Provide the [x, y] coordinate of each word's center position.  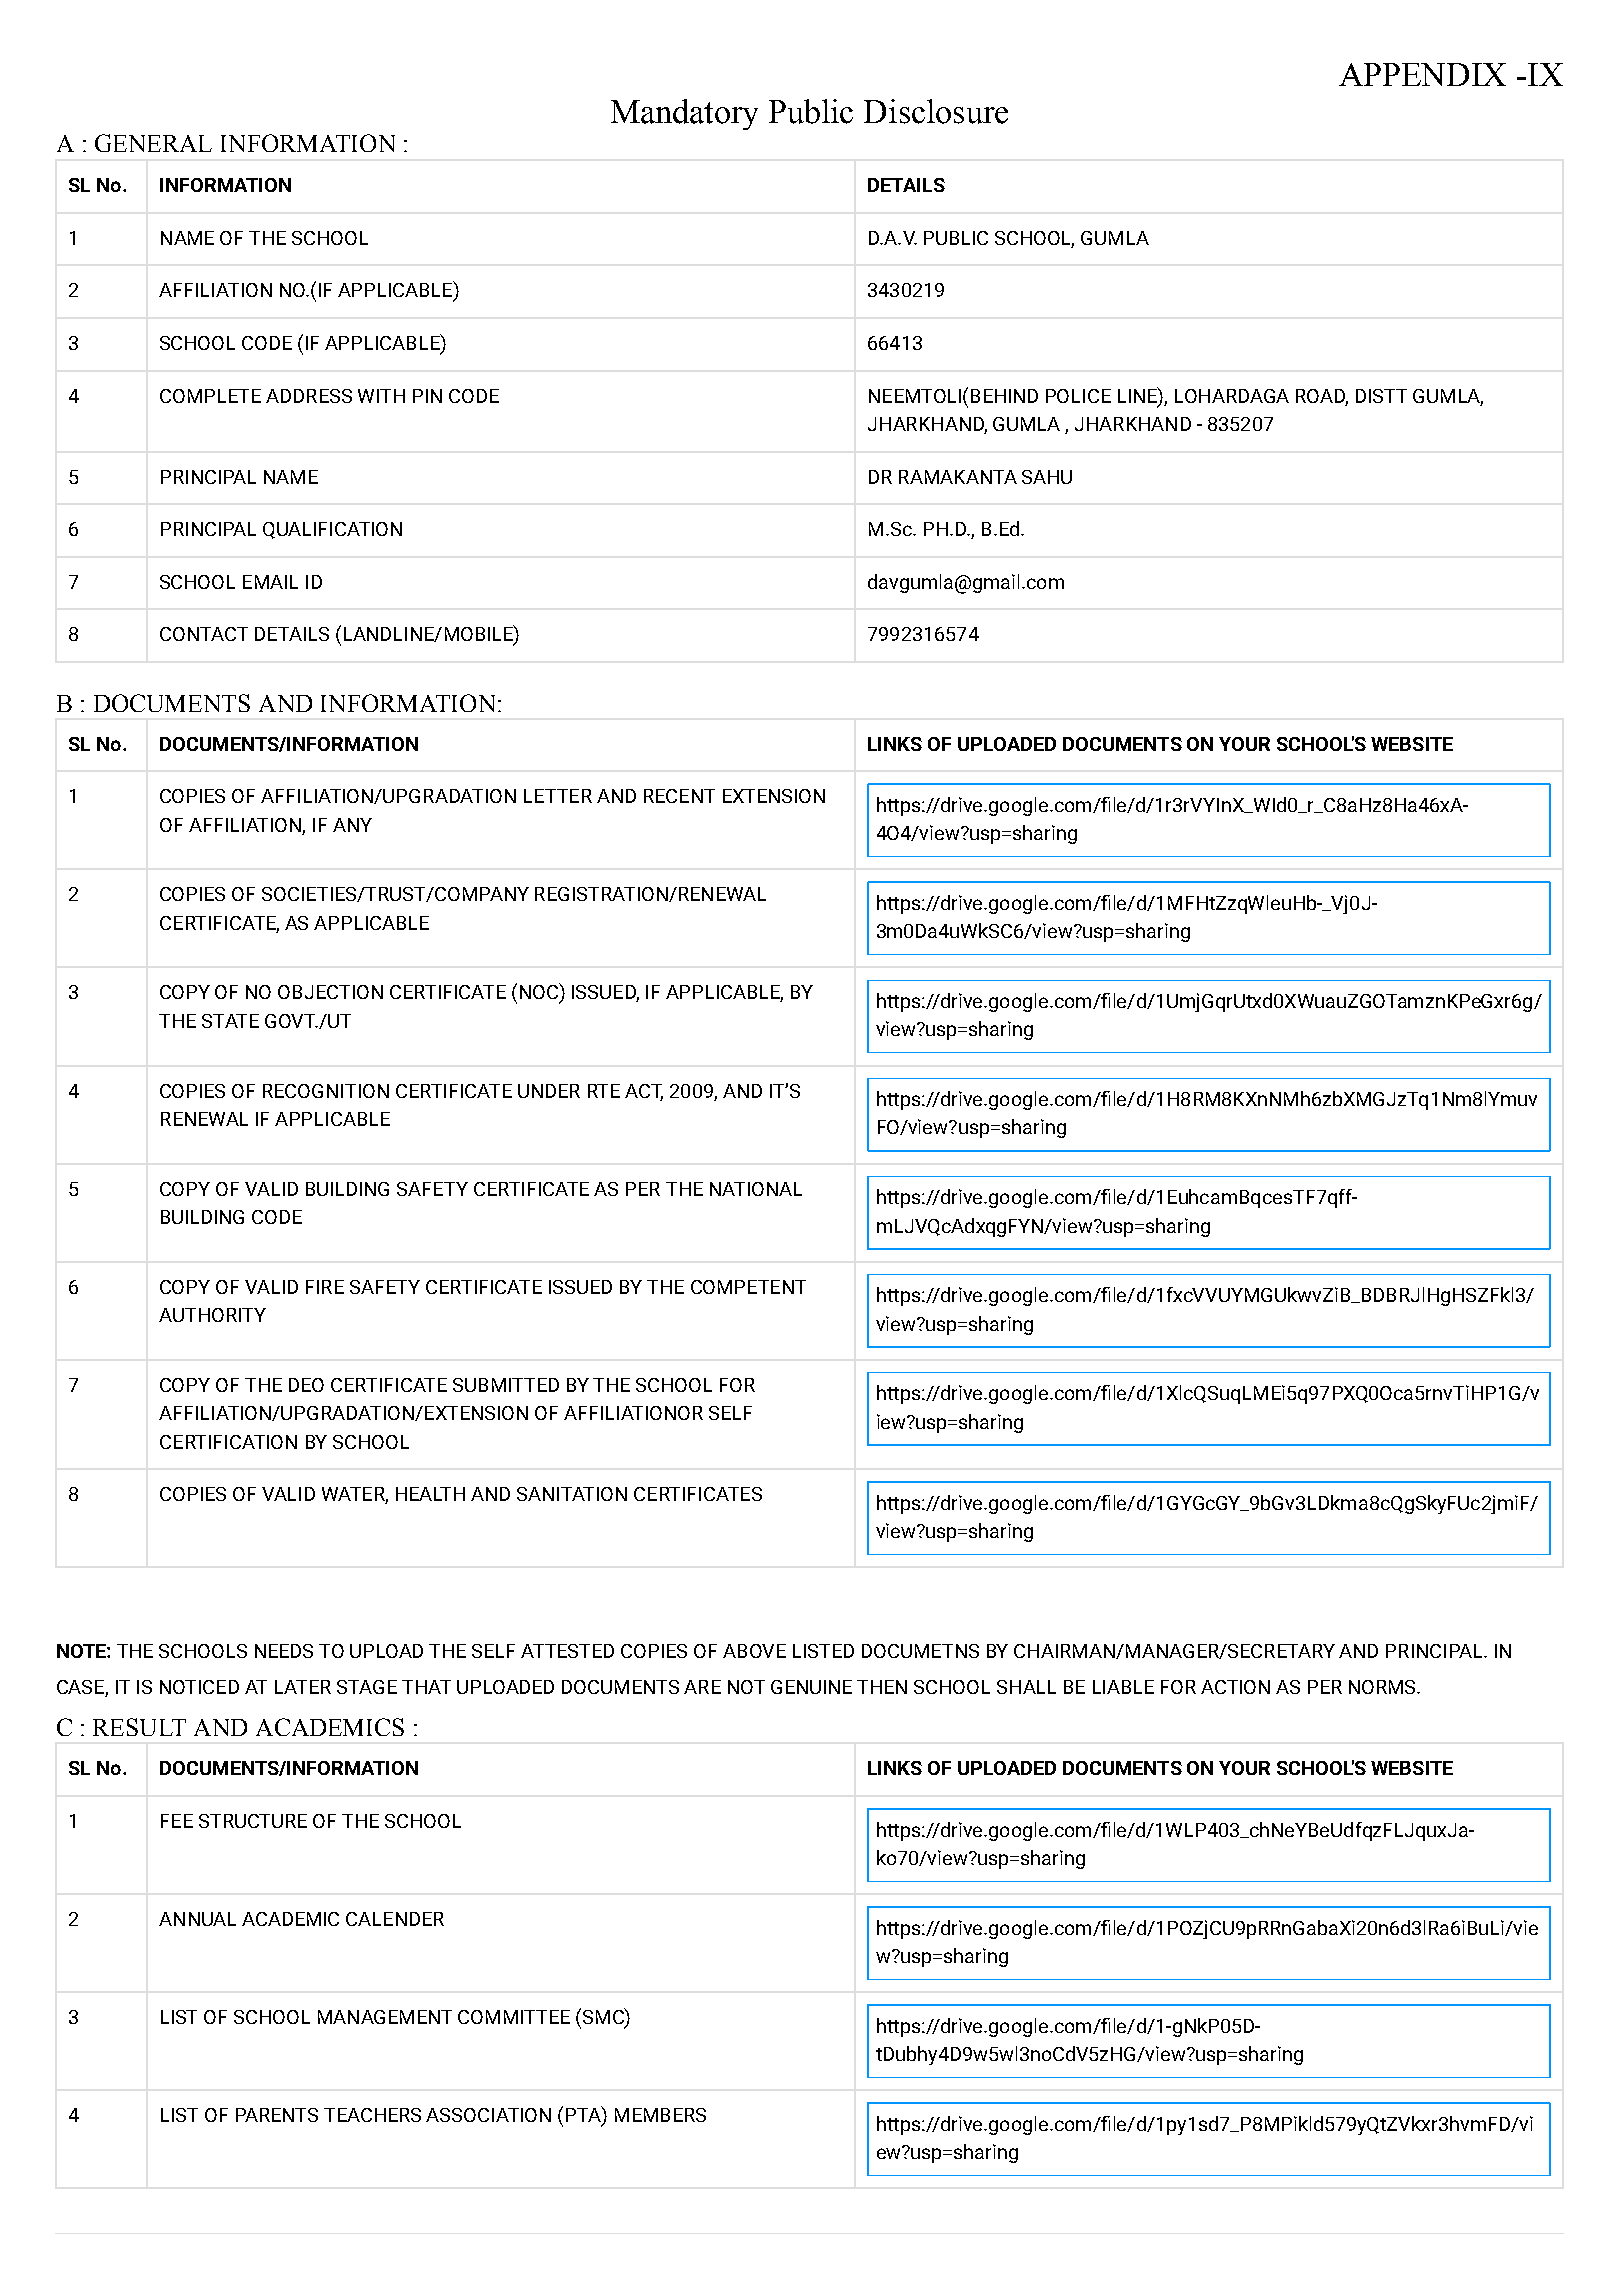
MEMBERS [660, 2115]
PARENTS [277, 2115]
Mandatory [684, 114]
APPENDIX [1422, 74]
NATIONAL [756, 1189]
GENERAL [153, 143]
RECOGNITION [326, 1091]
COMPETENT [748, 1287]
